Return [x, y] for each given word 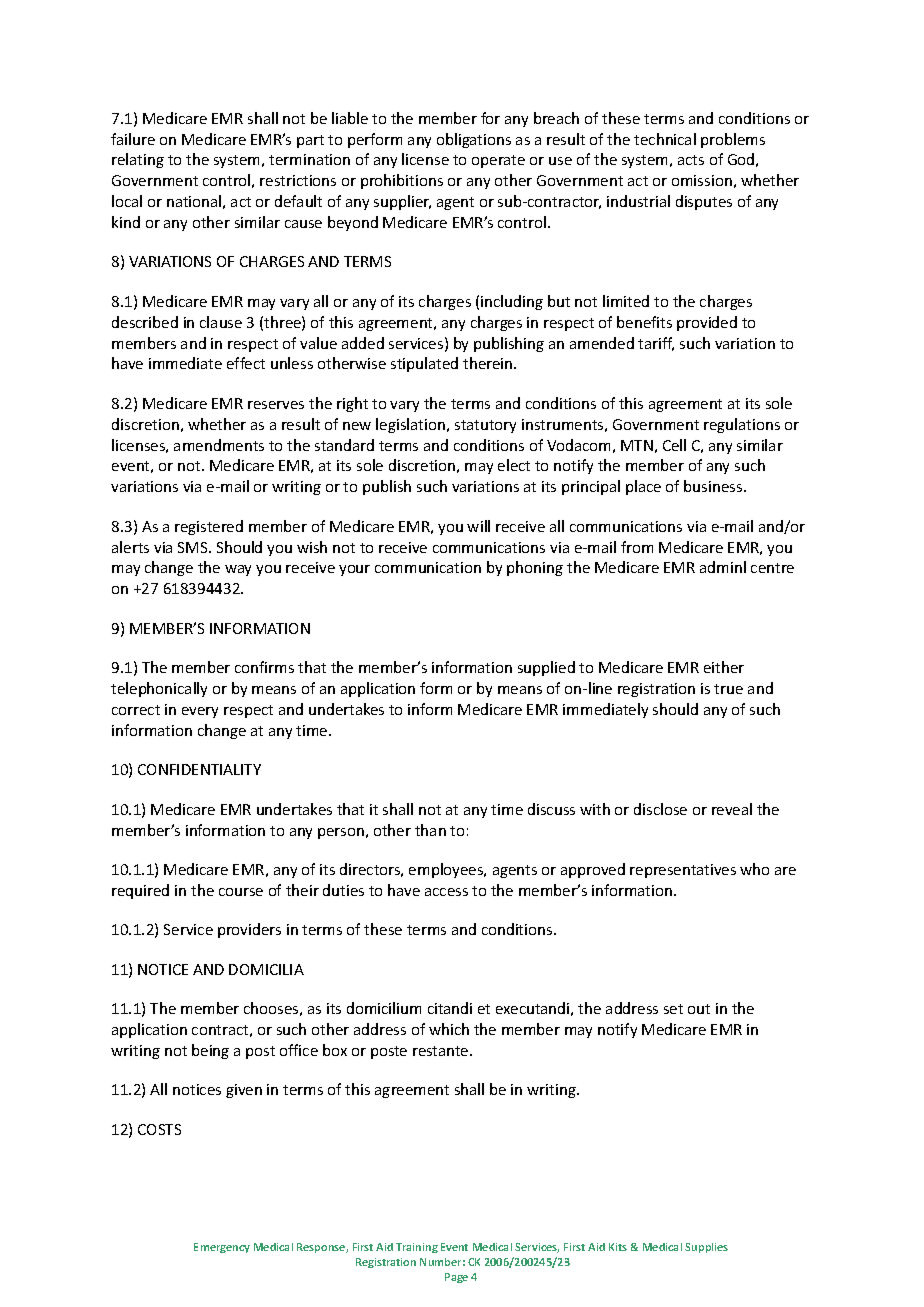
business [714, 486]
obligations [474, 140]
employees [447, 870]
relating [138, 160]
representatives [683, 871]
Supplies [706, 1248]
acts [691, 160]
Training [417, 1248]
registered [209, 527]
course [241, 892]
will [478, 526]
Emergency [222, 1248]
